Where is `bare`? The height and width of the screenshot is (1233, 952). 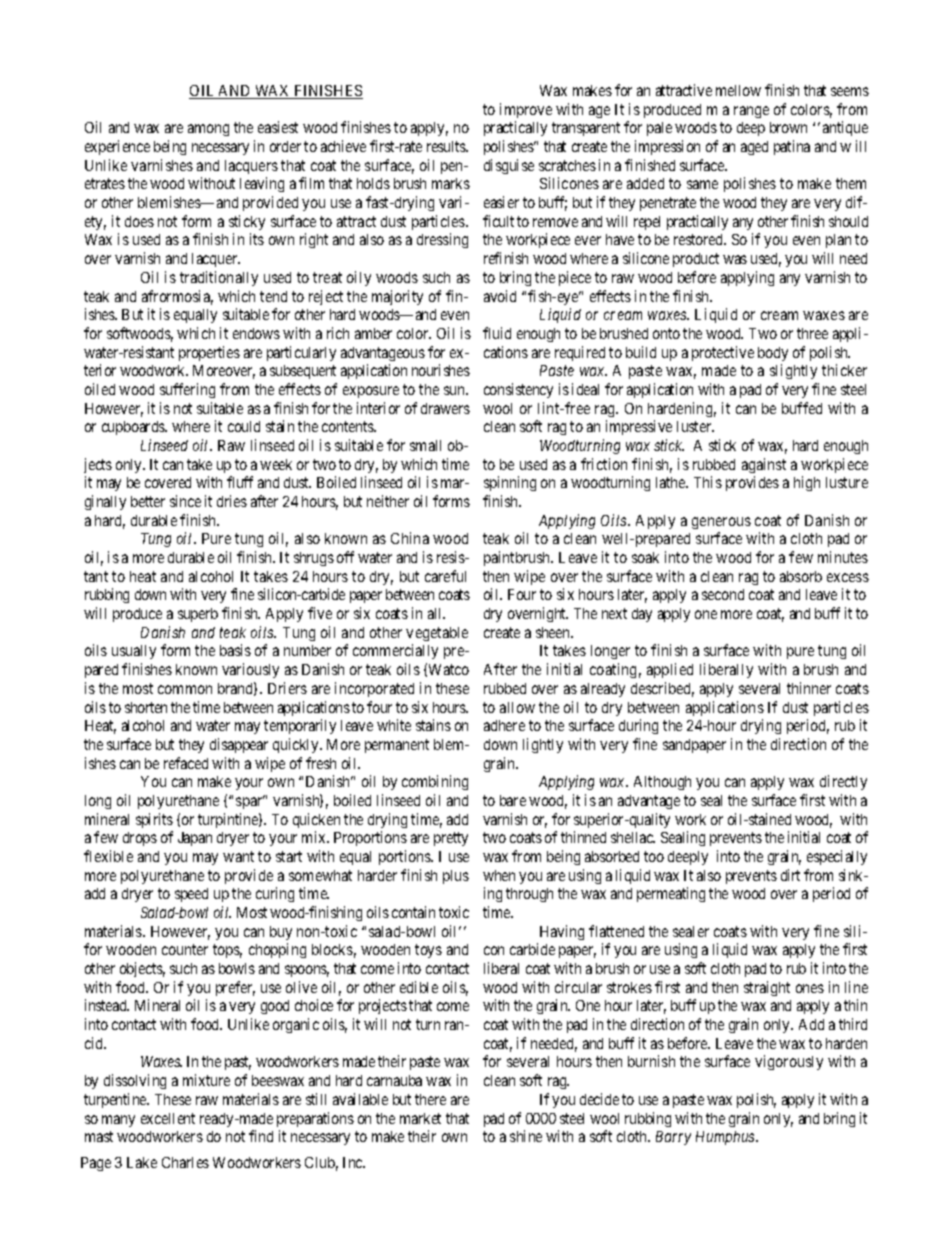 bare is located at coordinates (513, 800).
